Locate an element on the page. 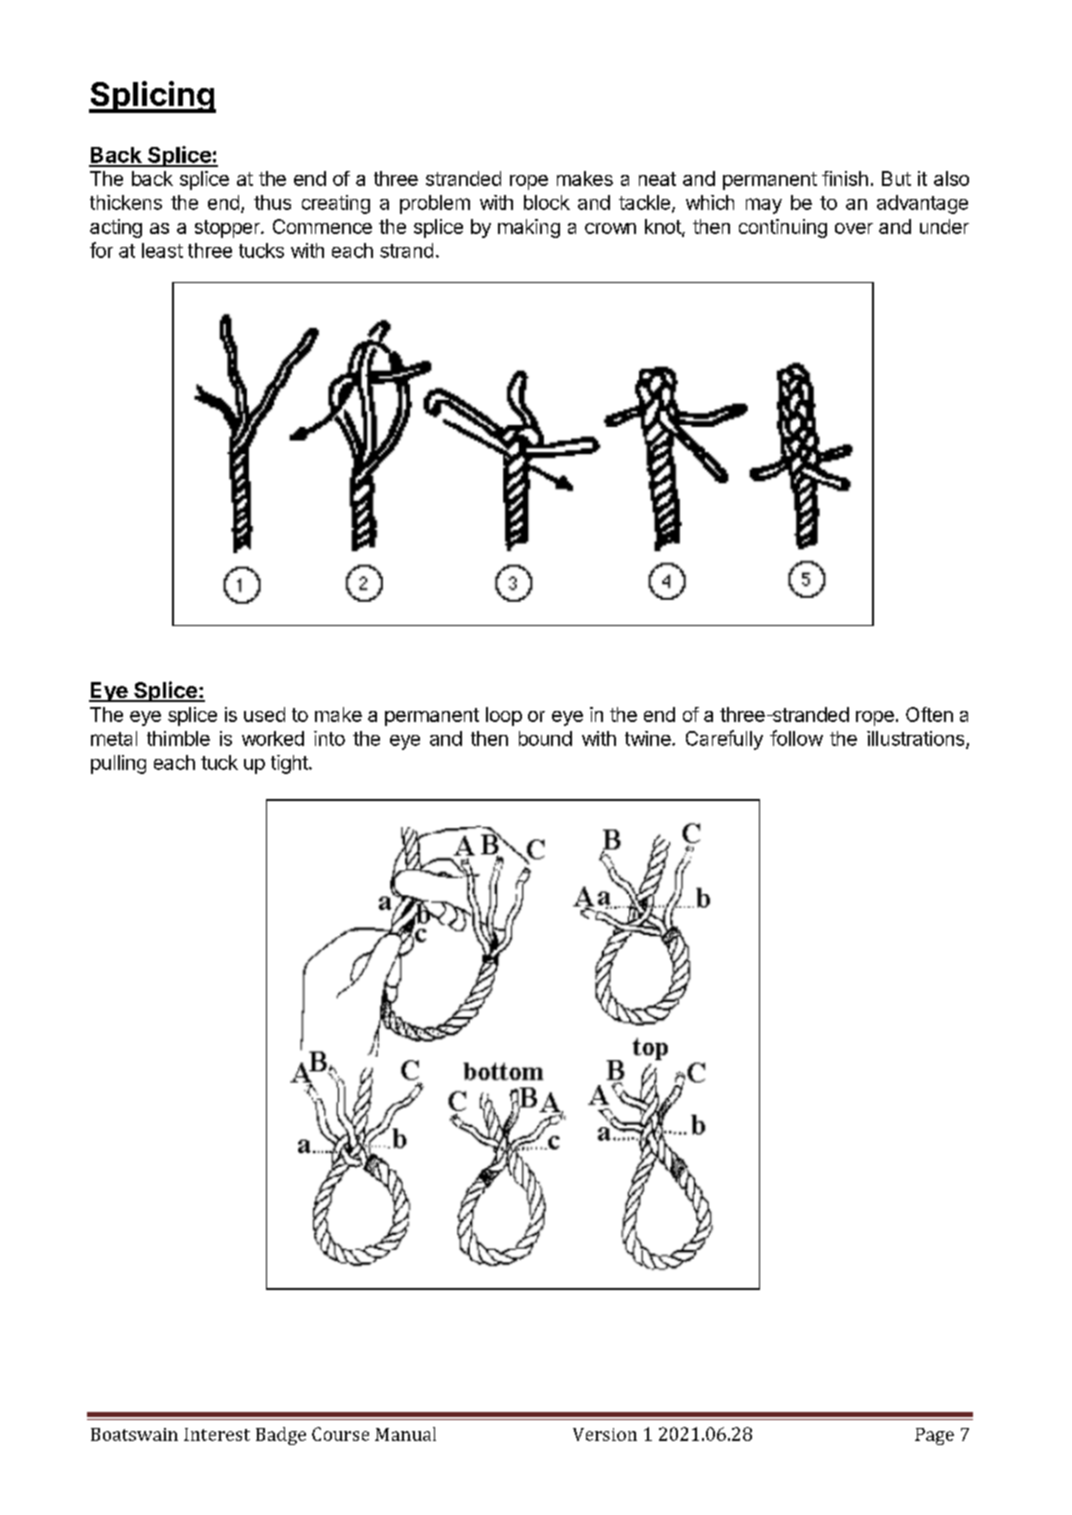 The width and height of the document is (1072, 1515). follow is located at coordinates (796, 738).
